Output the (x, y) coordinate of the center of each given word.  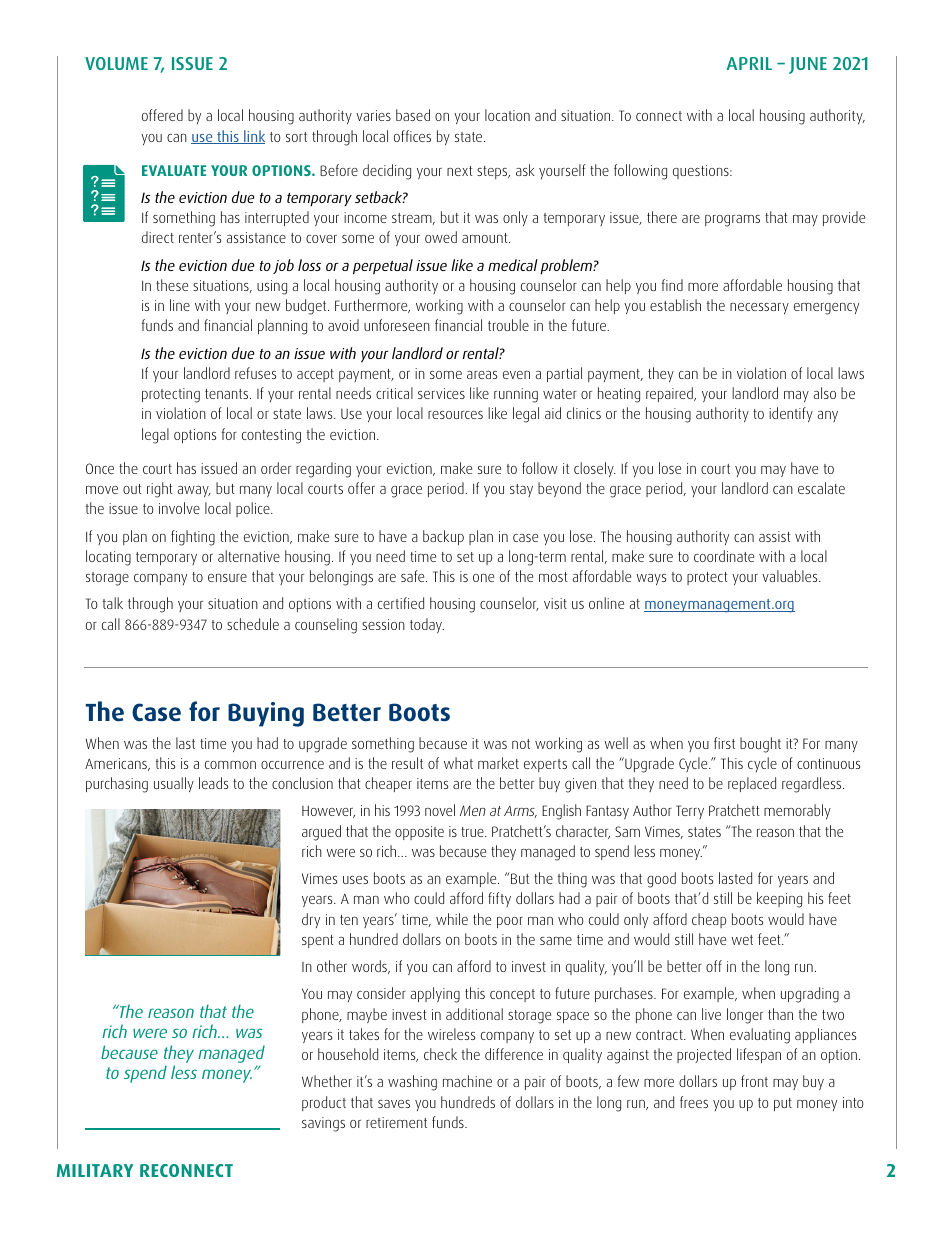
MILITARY (95, 1170)
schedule (253, 624)
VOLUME (116, 63)
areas (482, 375)
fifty (499, 899)
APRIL (749, 63)
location (507, 115)
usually (174, 784)
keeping (779, 900)
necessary (759, 308)
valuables (791, 576)
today (427, 625)
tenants (228, 394)
